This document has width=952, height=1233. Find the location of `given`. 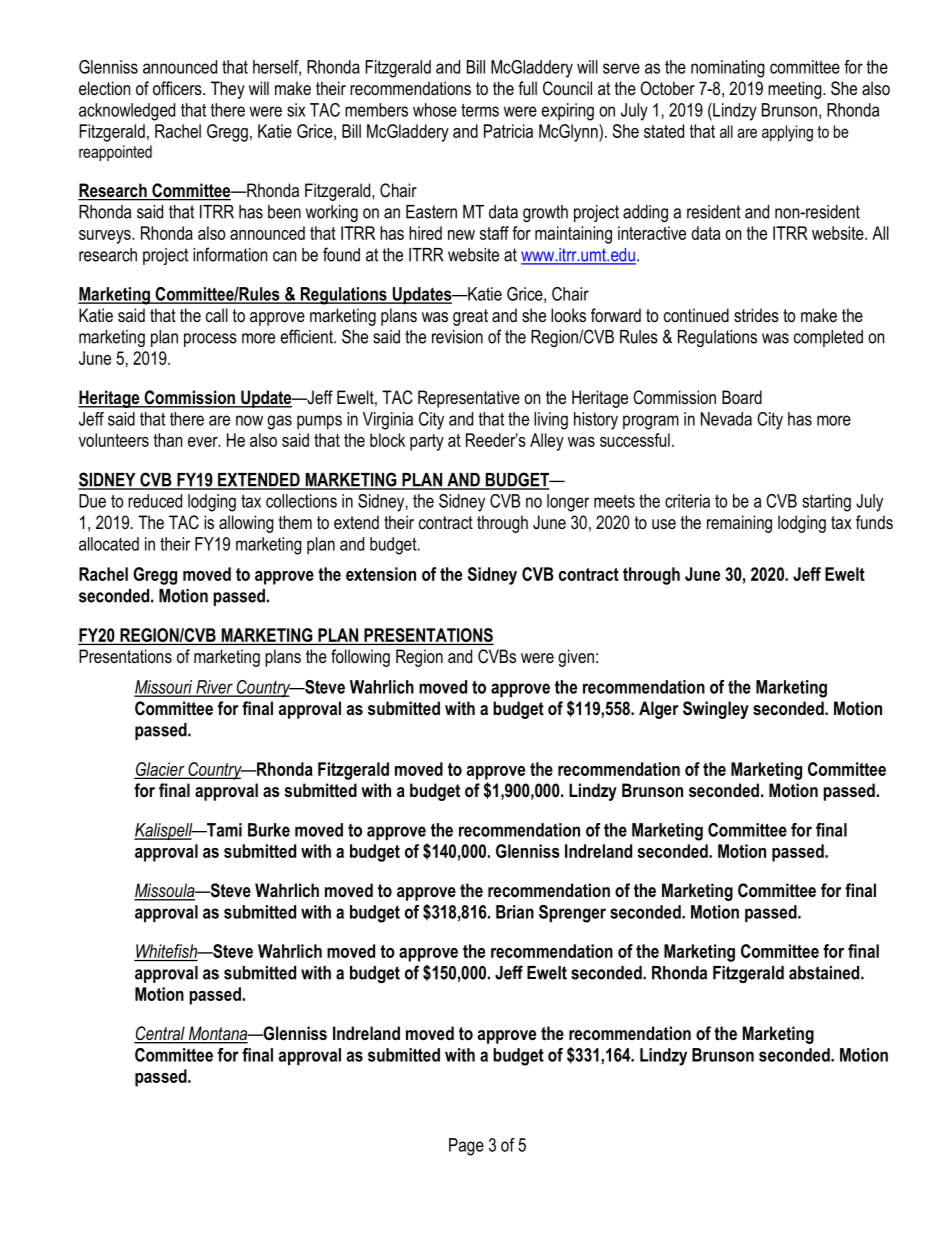

given is located at coordinates (576, 658).
